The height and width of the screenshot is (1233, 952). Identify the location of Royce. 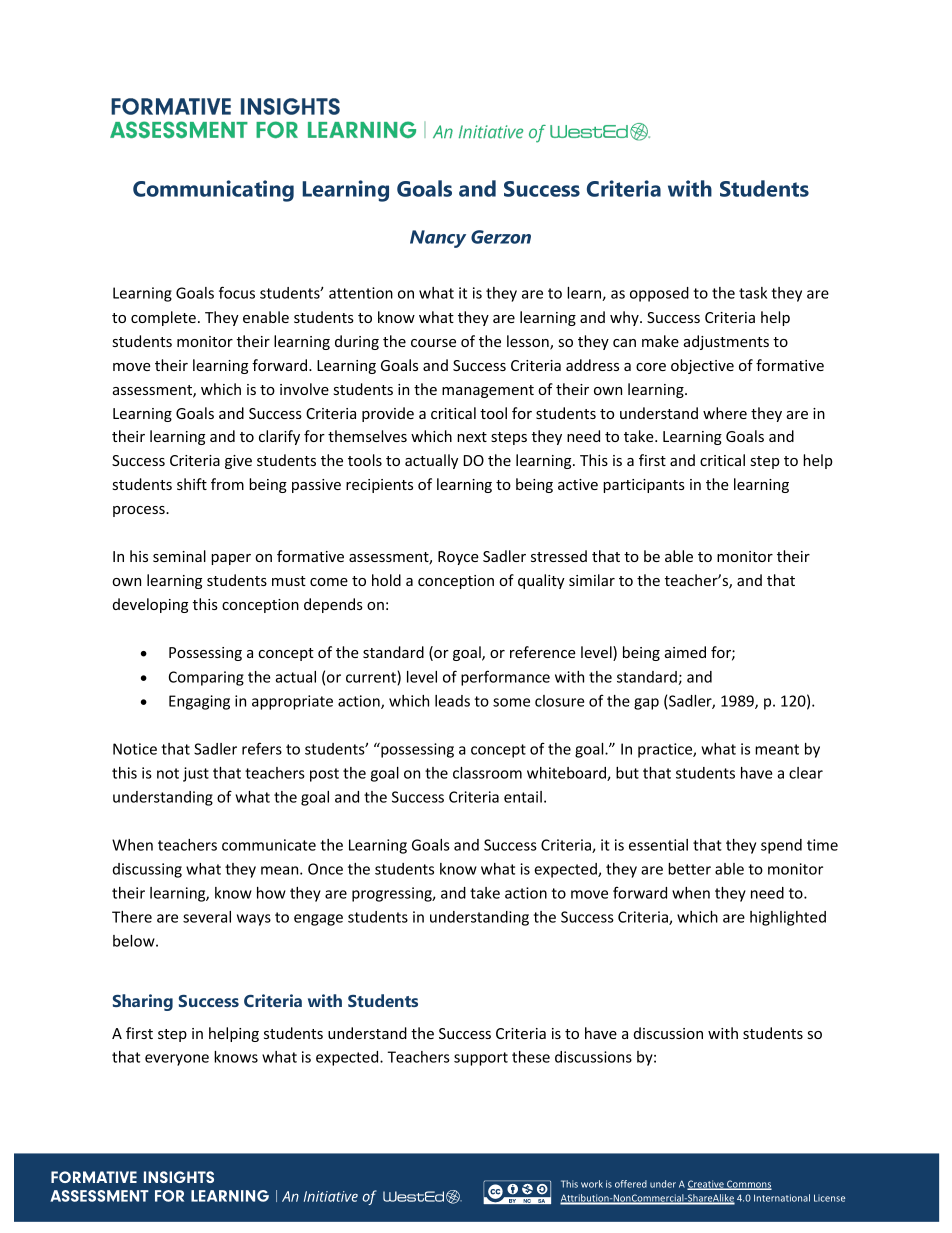
(458, 558).
